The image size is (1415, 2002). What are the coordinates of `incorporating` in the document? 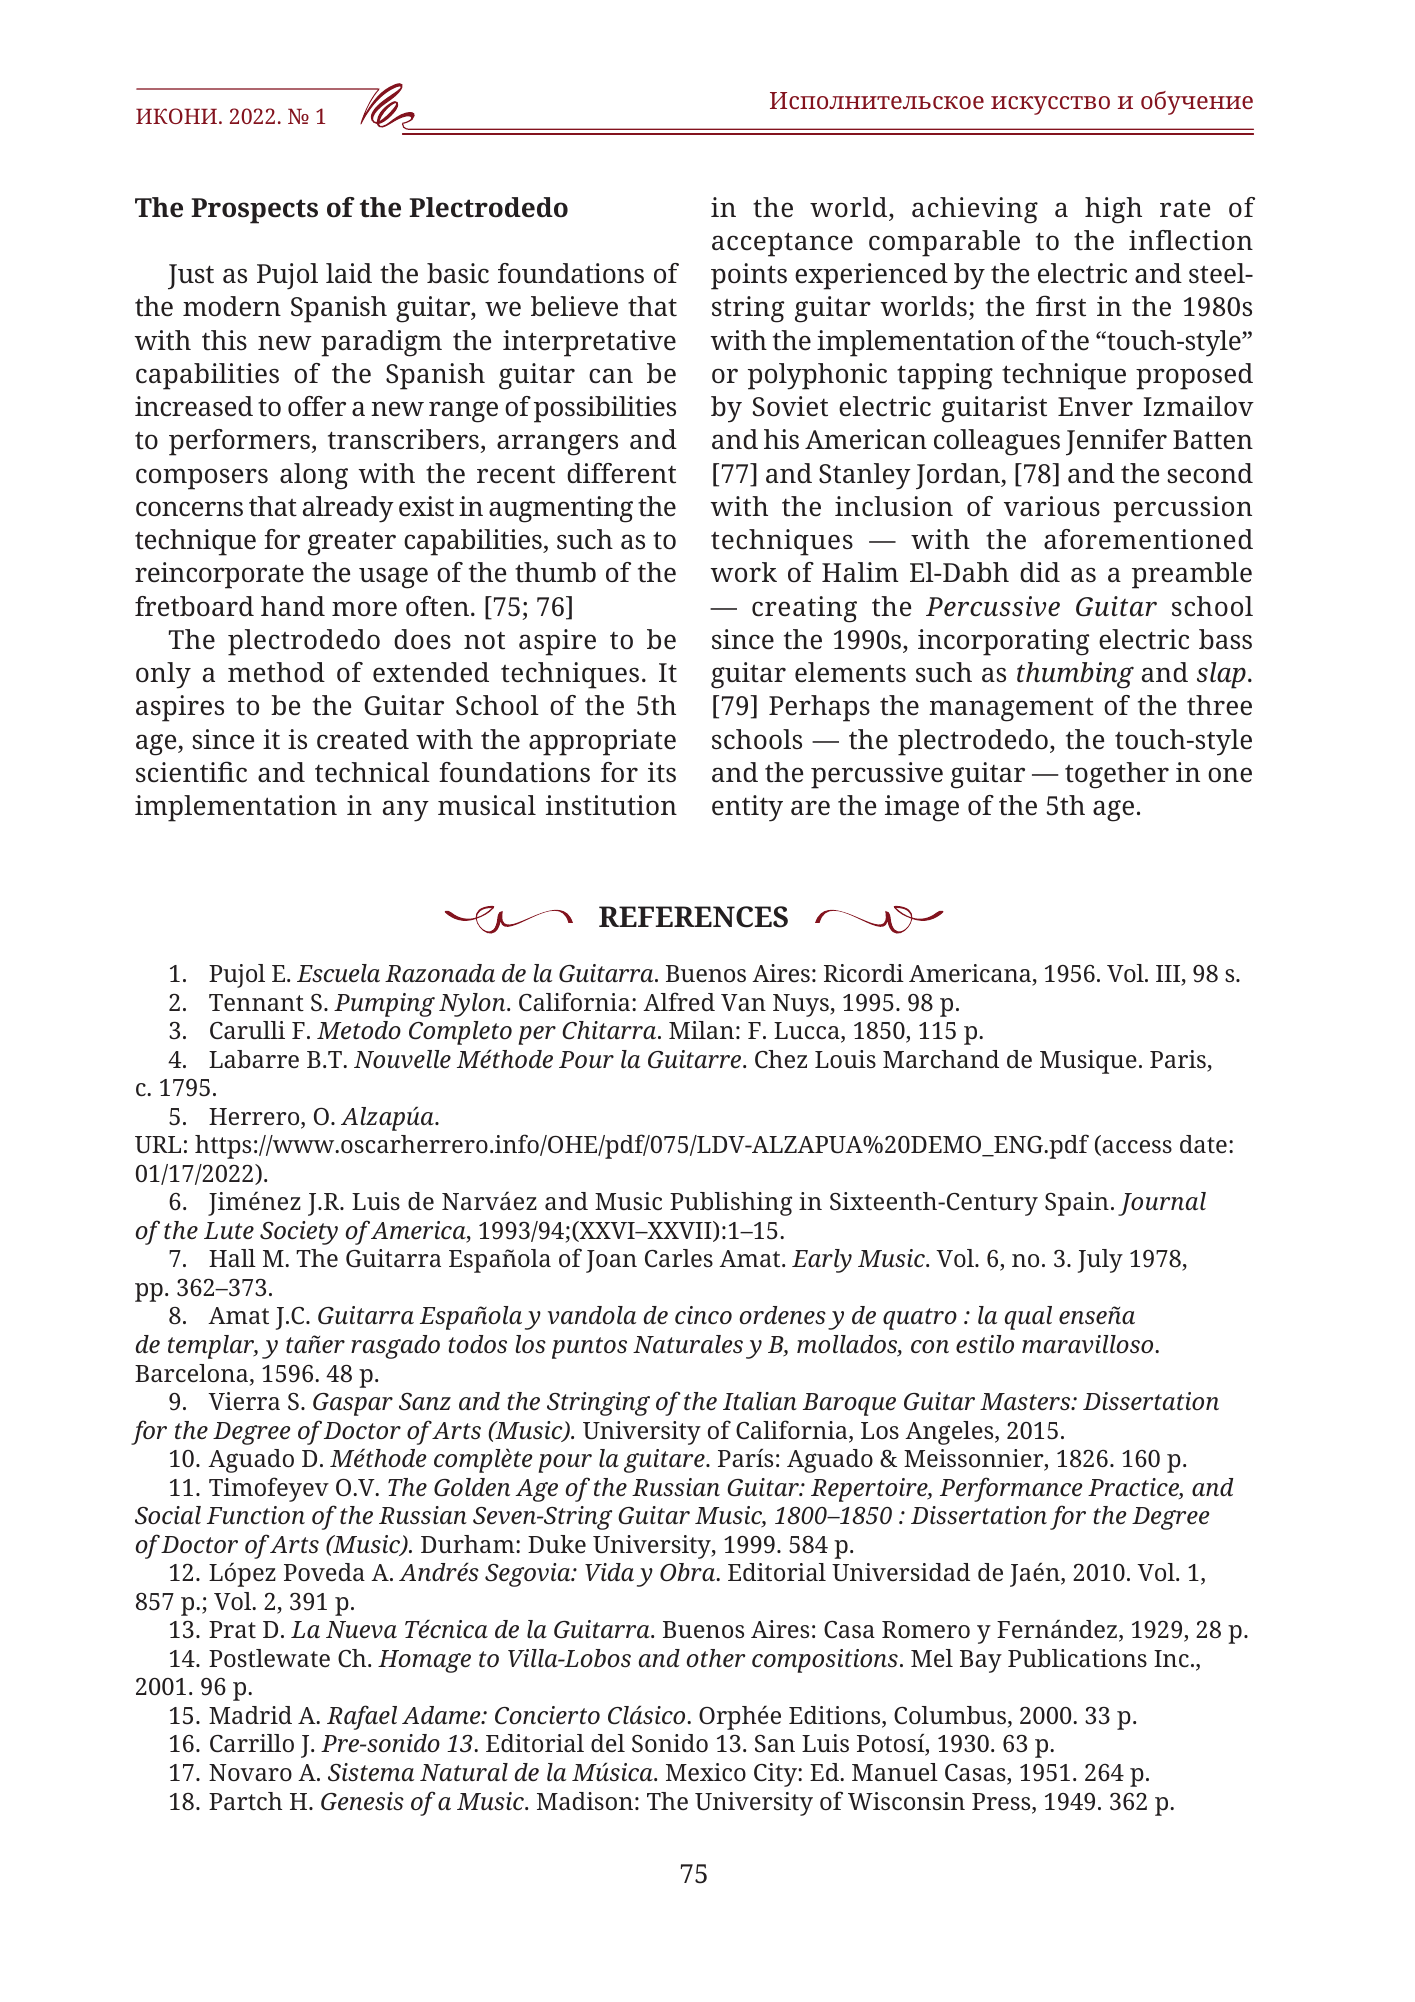 It's located at (1003, 642).
